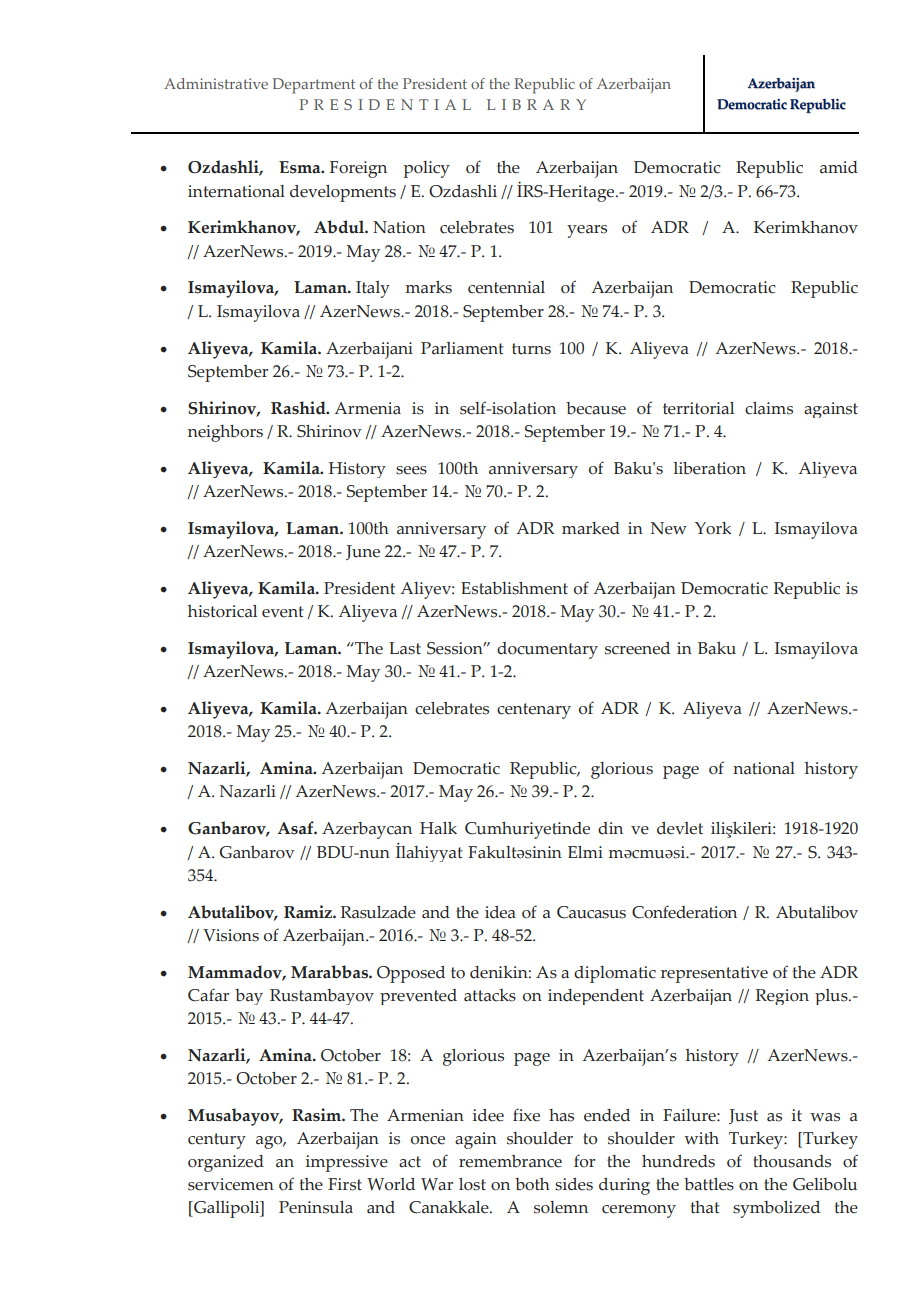  I want to click on Peninsula, so click(316, 1207).
